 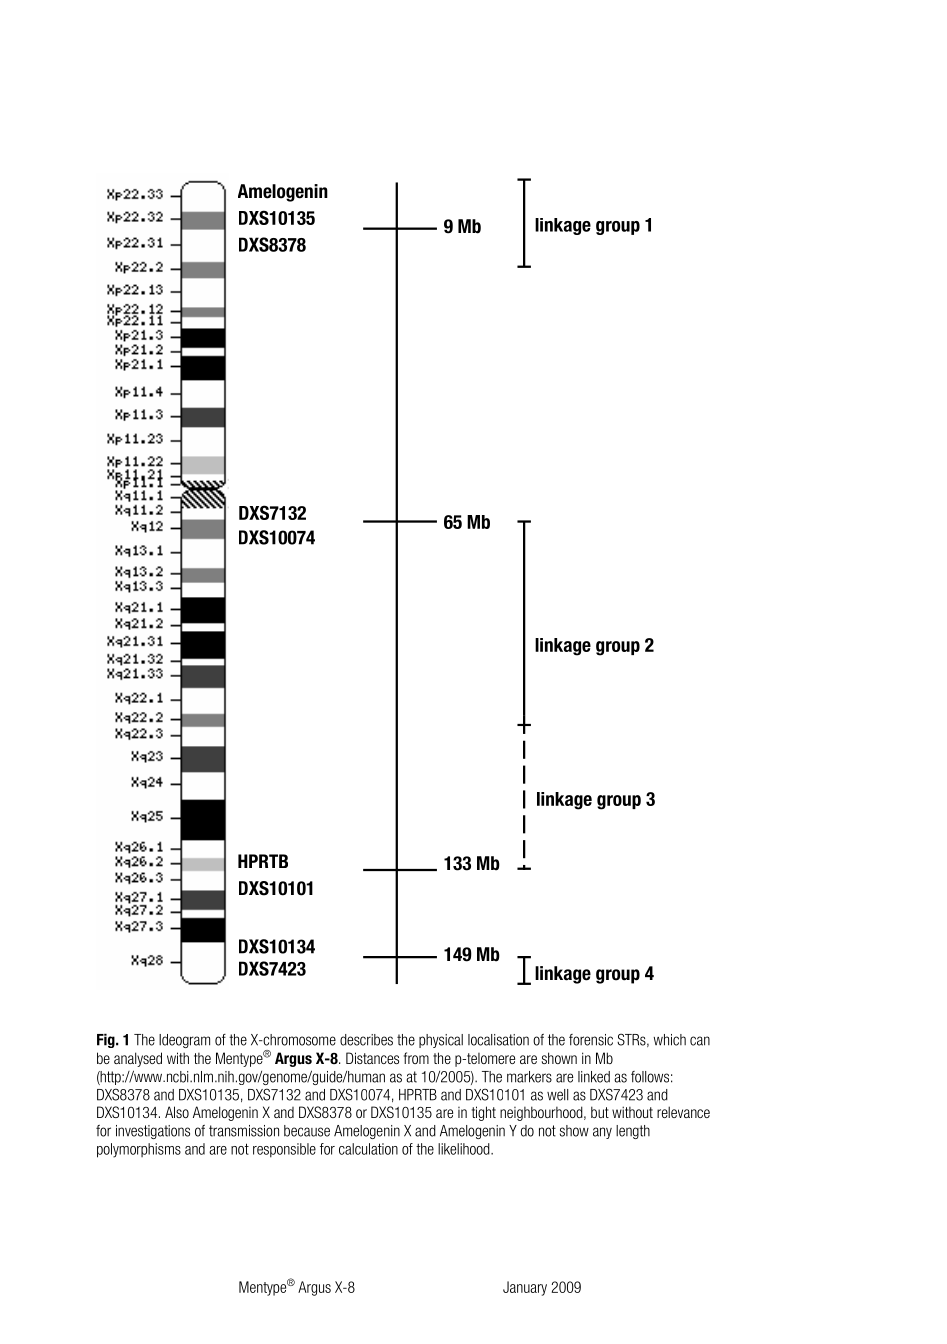 What do you see at coordinates (284, 1150) in the page?
I see `responsible` at bounding box center [284, 1150].
